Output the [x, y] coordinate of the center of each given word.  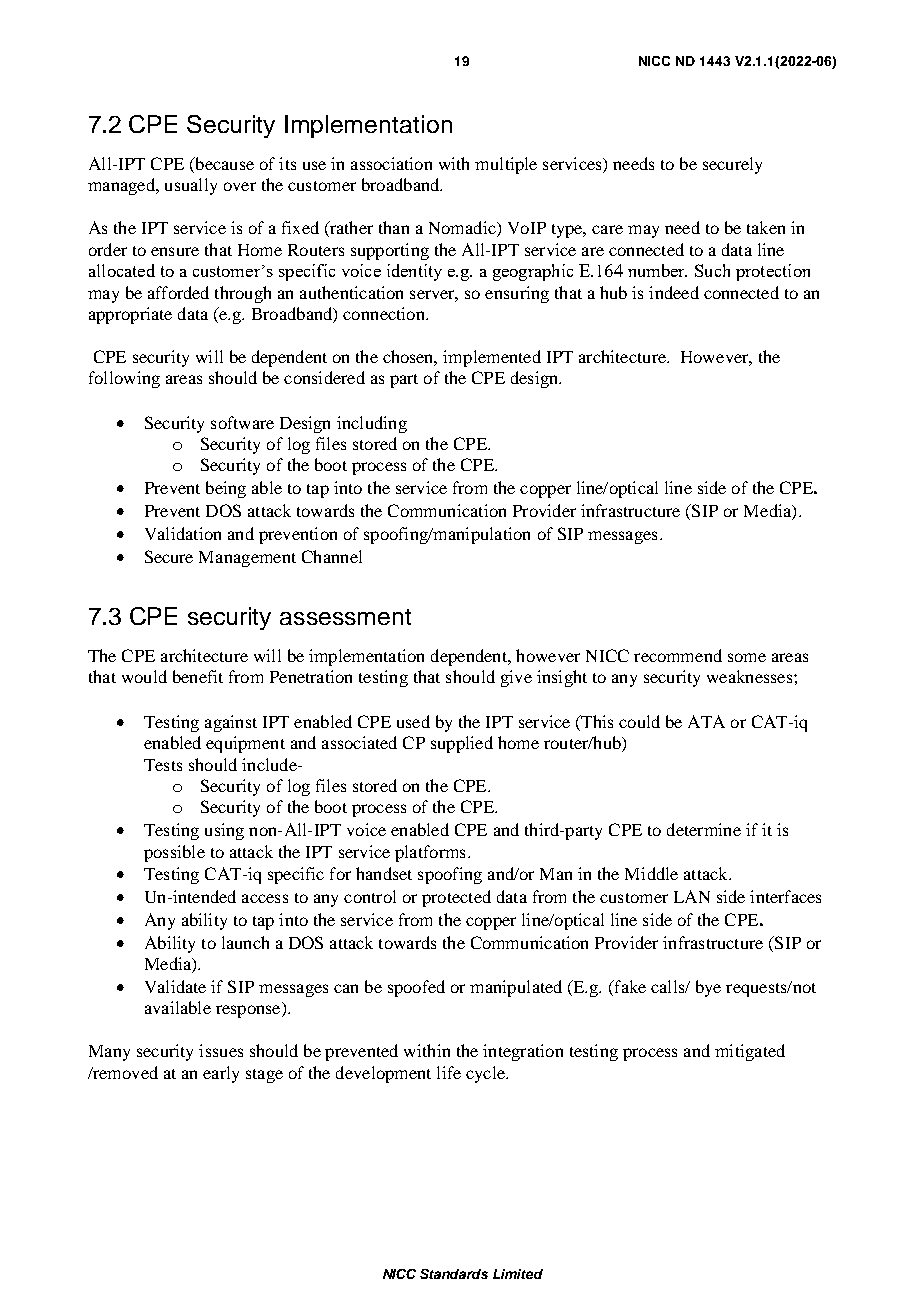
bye [708, 988]
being [226, 489]
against [231, 723]
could [639, 721]
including [372, 424]
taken [766, 227]
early [221, 1074]
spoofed [416, 988]
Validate [175, 986]
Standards [454, 1274]
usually [191, 186]
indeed [674, 292]
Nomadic [463, 229]
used [413, 721]
